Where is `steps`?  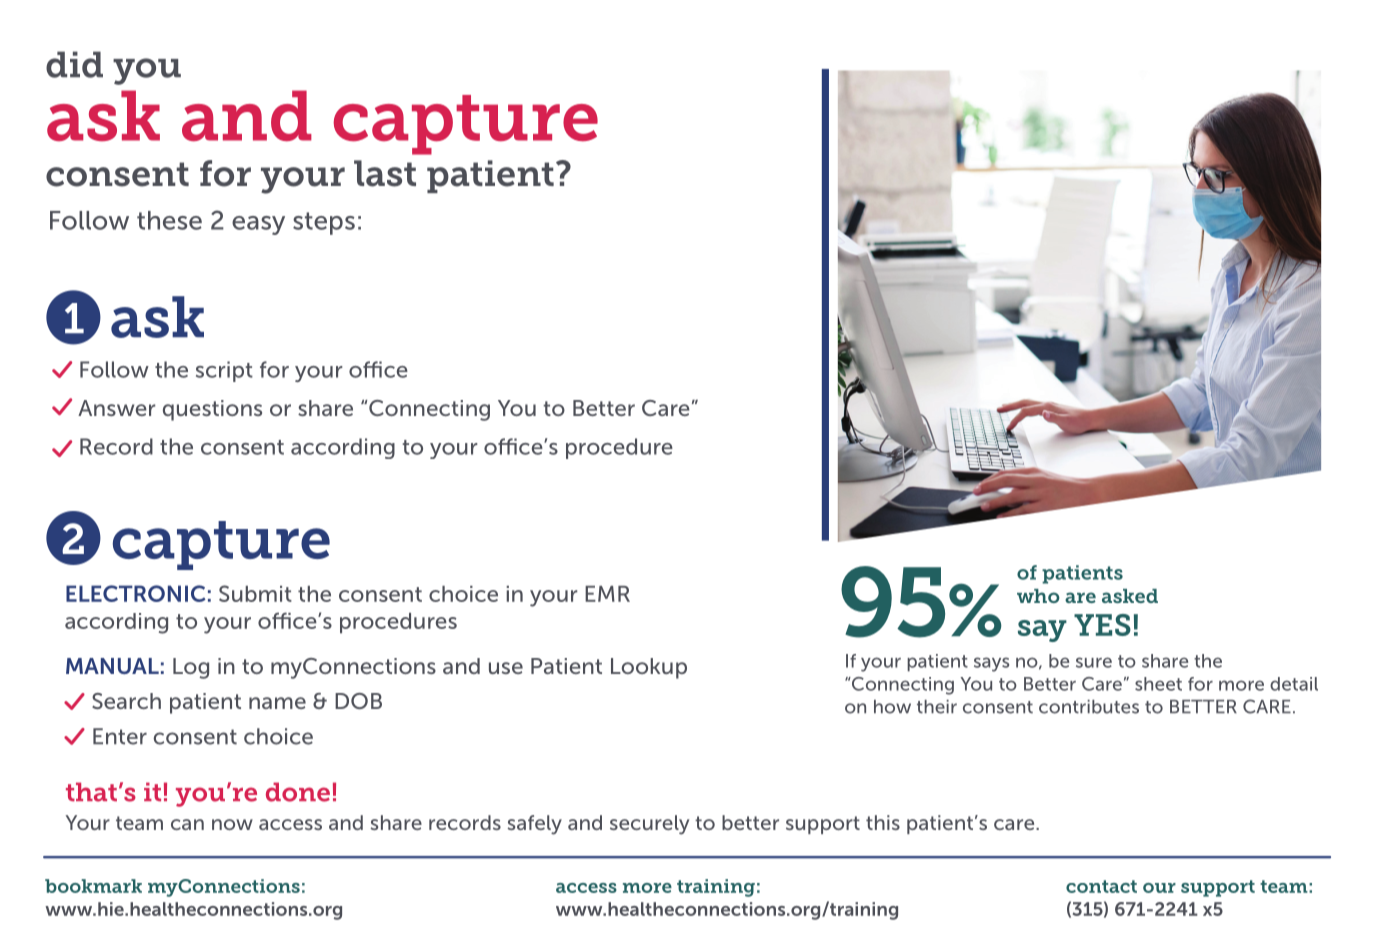 steps is located at coordinates (324, 223).
